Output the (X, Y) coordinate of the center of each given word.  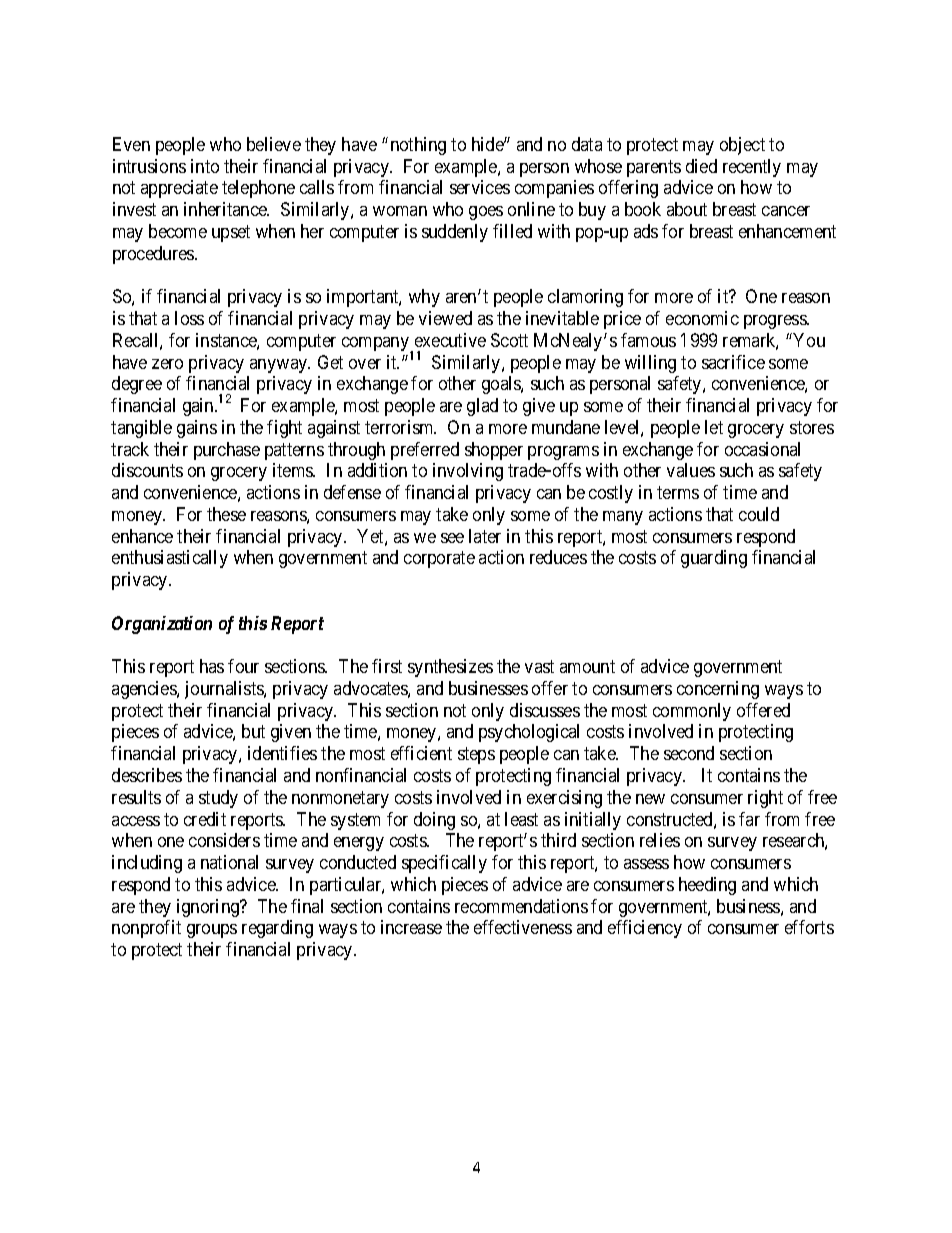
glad (482, 407)
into (205, 166)
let (714, 427)
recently (752, 168)
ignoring (209, 908)
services (480, 187)
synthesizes (450, 668)
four (243, 666)
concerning (718, 690)
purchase (227, 451)
